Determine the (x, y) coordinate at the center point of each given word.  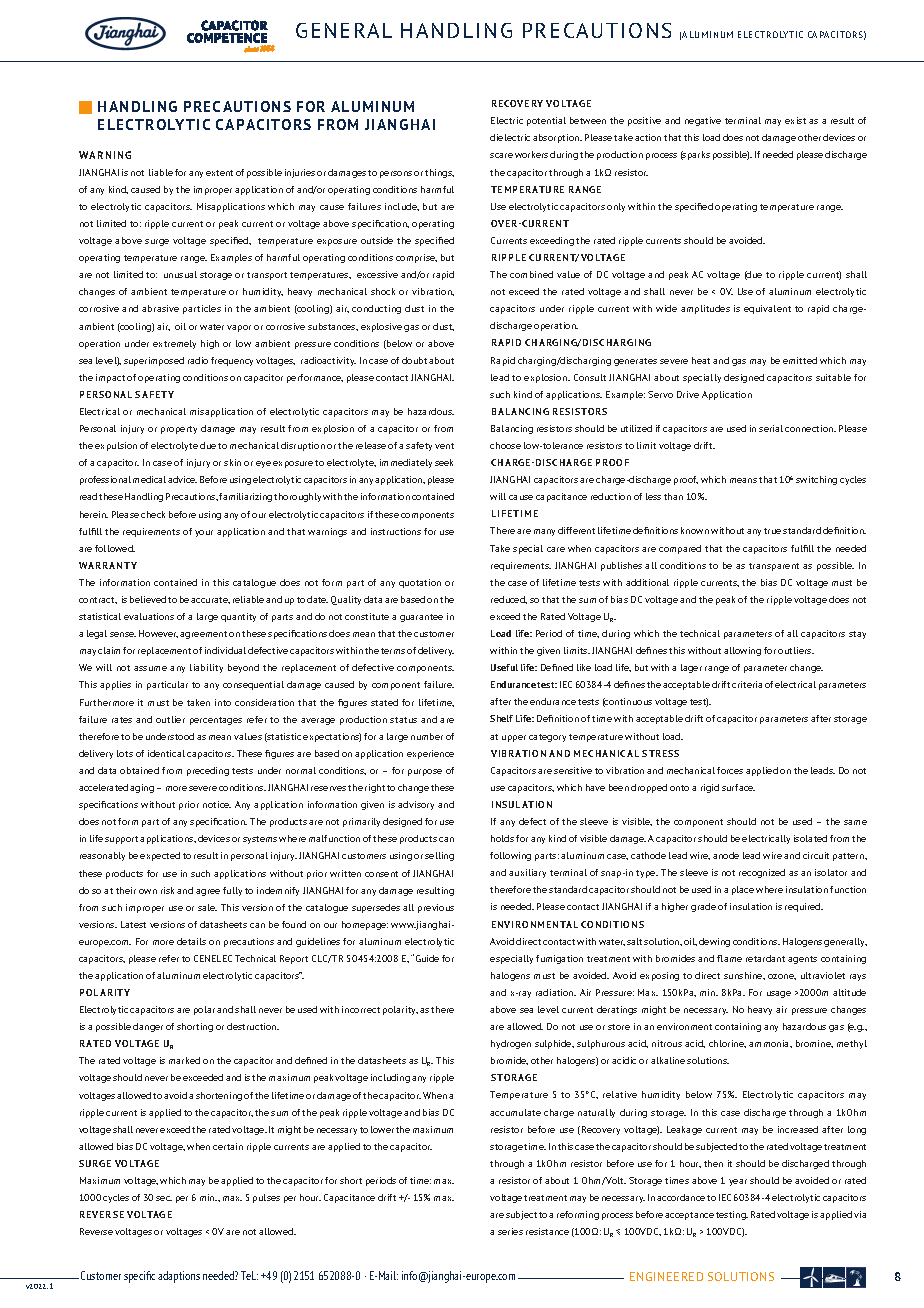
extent (219, 173)
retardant (765, 958)
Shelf (501, 718)
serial (771, 428)
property (179, 430)
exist (795, 120)
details (191, 941)
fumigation (559, 959)
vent (444, 446)
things (439, 173)
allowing (742, 651)
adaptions (179, 1277)
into (223, 702)
